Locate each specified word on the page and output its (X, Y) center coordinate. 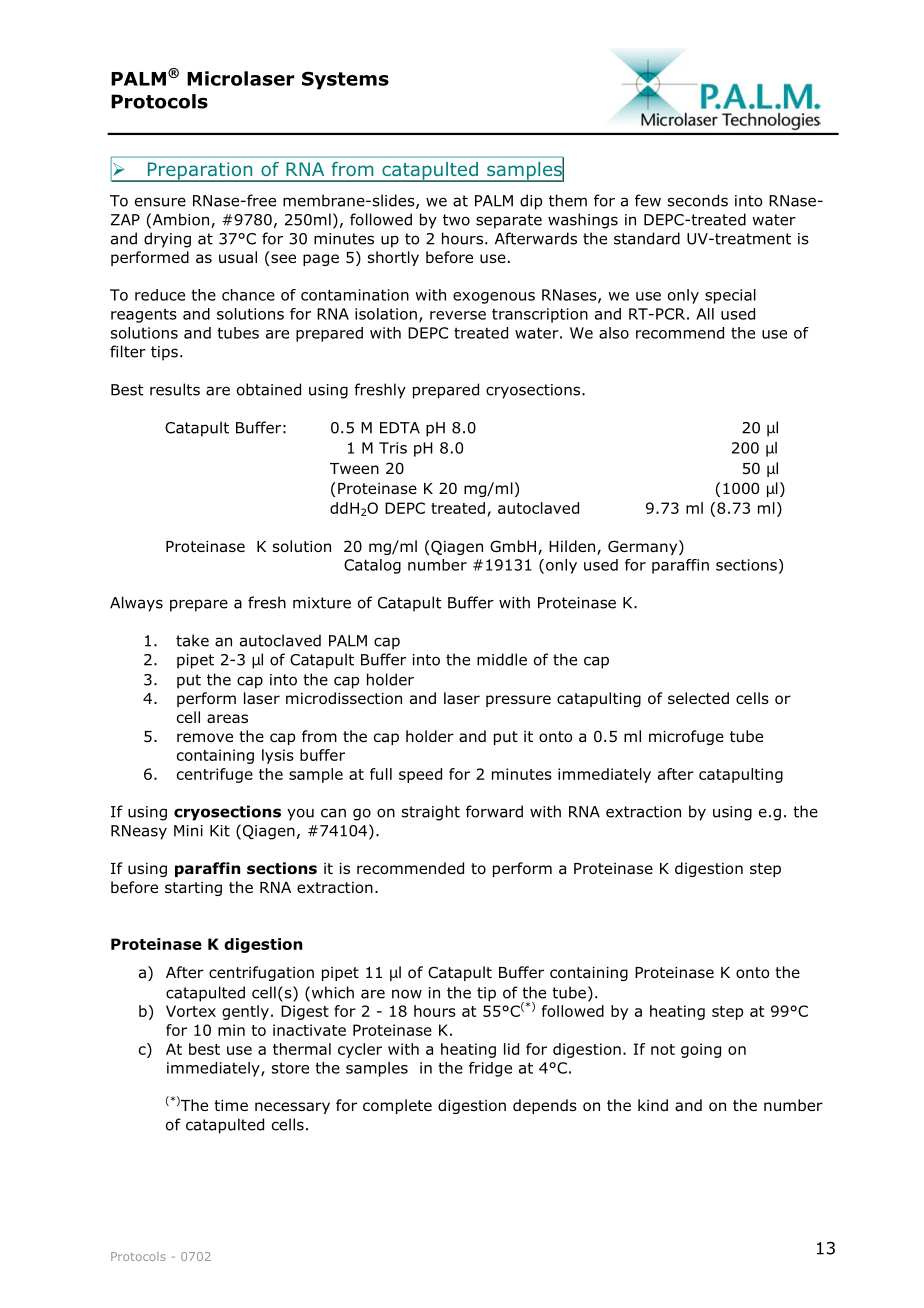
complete (397, 1106)
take (192, 640)
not (663, 1049)
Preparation (200, 172)
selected (698, 698)
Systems (345, 80)
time (231, 1105)
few (648, 200)
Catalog (372, 566)
